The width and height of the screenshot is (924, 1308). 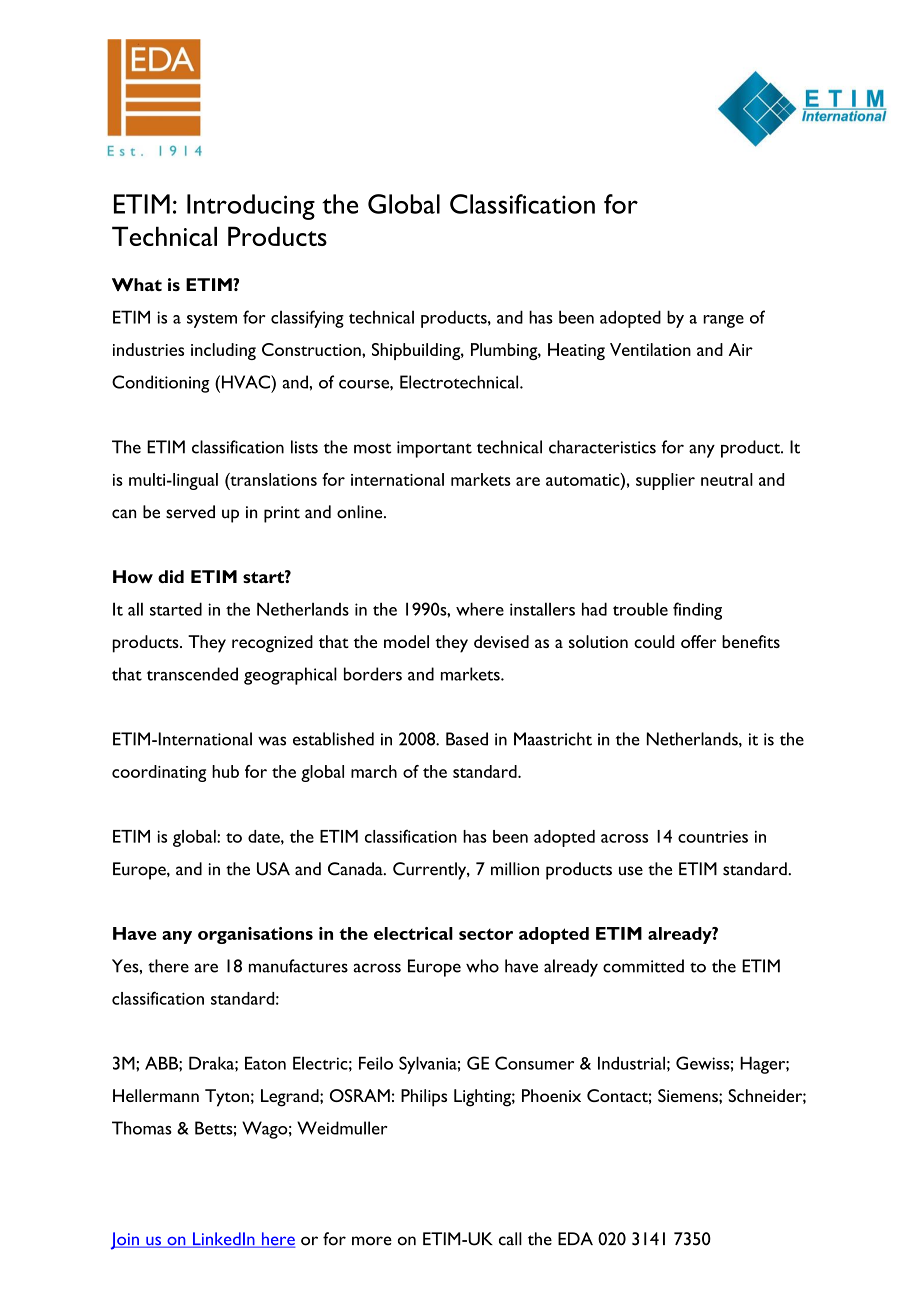 What do you see at coordinates (486, 934) in the screenshot?
I see `sector` at bounding box center [486, 934].
